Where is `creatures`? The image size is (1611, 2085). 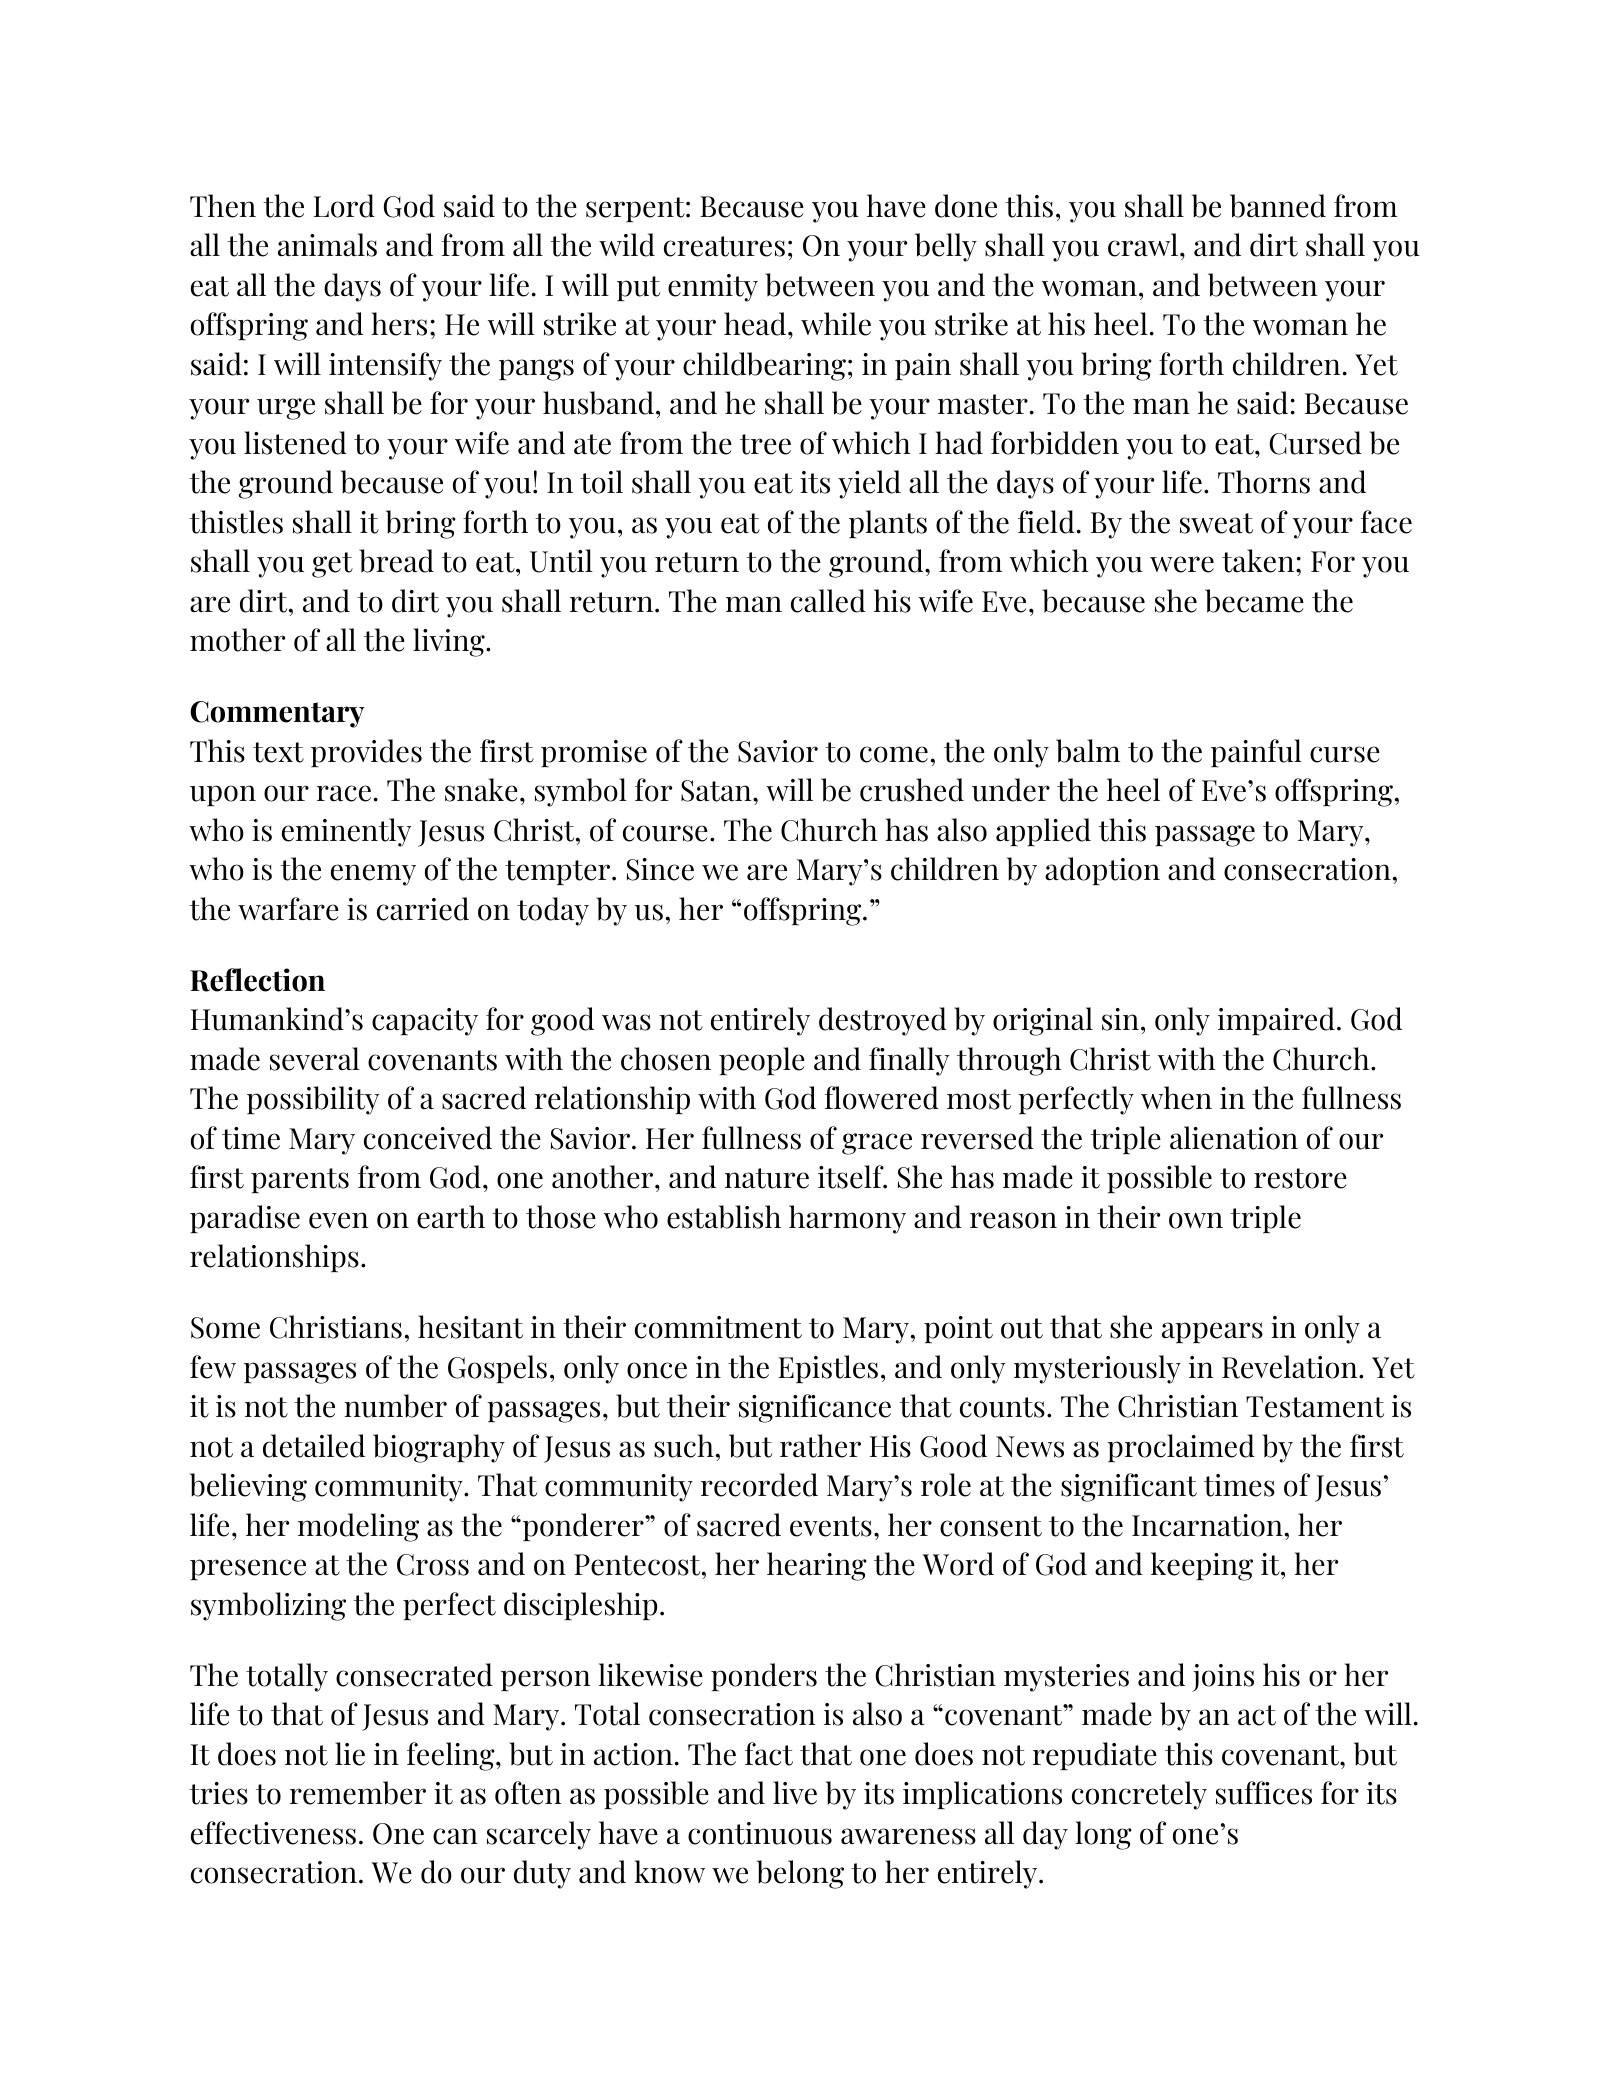 creatures is located at coordinates (724, 246).
